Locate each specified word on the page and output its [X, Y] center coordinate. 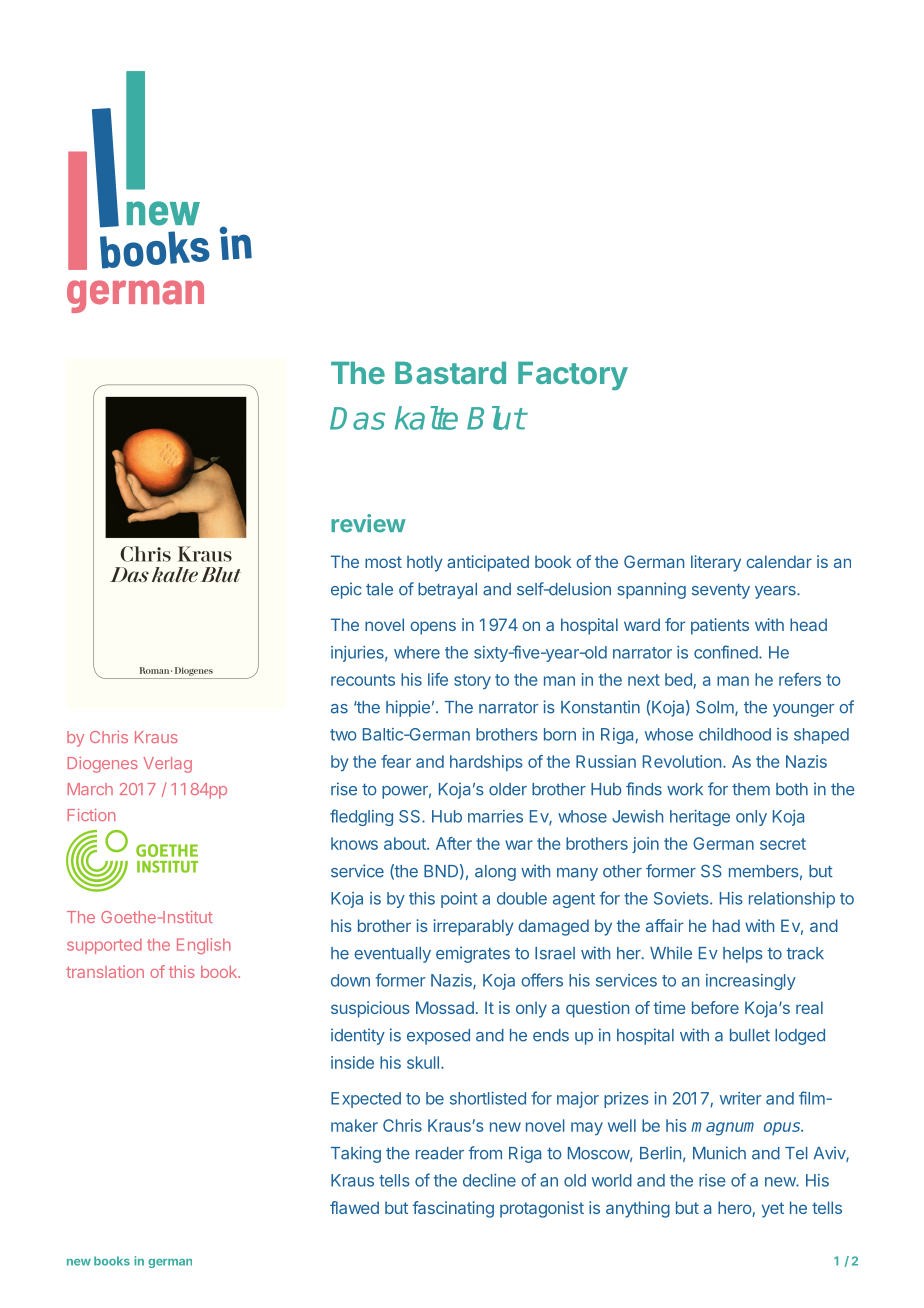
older [508, 789]
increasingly [751, 982]
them [751, 789]
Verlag [167, 765]
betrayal [447, 591]
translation [105, 971]
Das [357, 418]
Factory [573, 376]
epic [346, 590]
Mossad [445, 1007]
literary [716, 563]
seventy [721, 591]
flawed [354, 1207]
